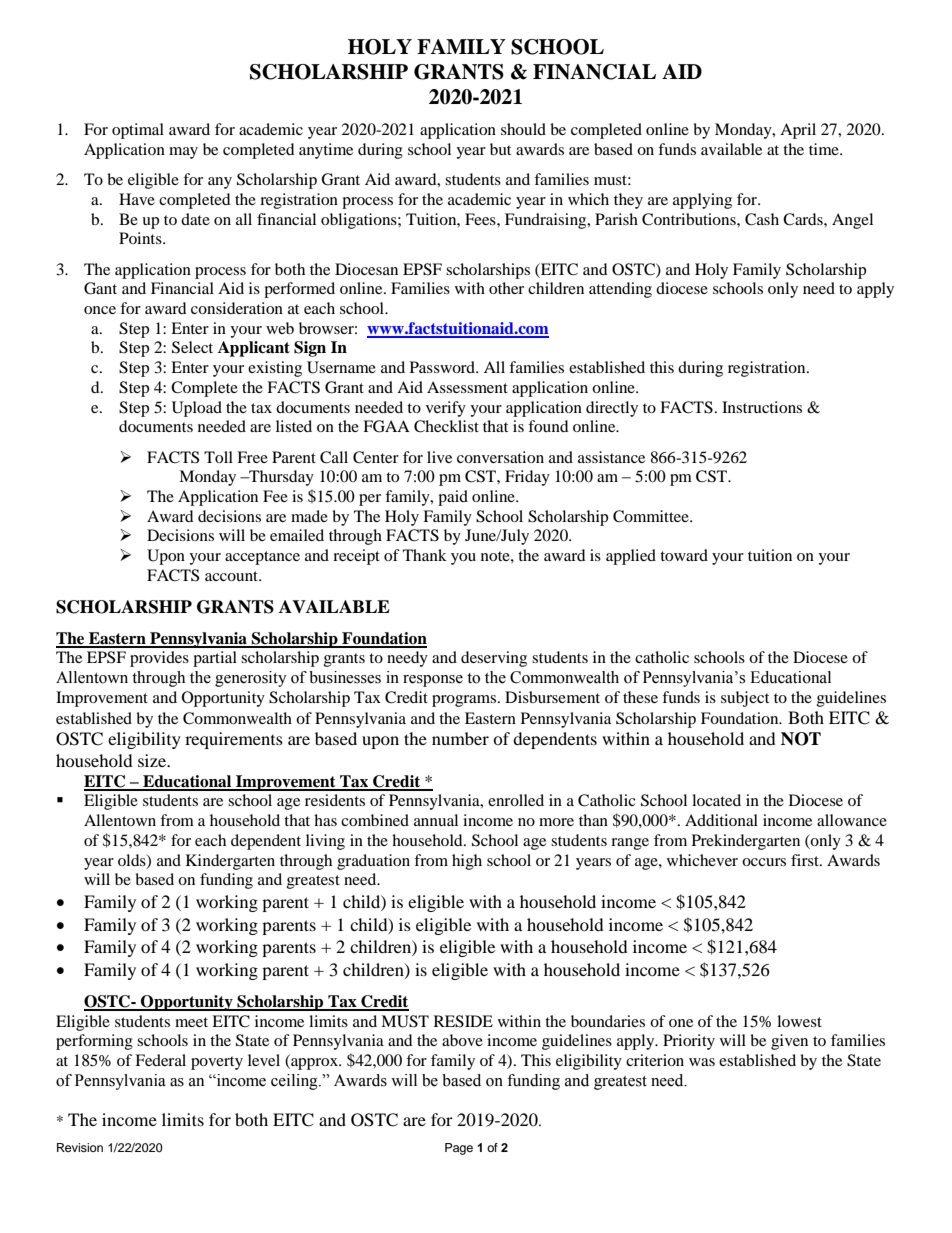 The image size is (952, 1233). I want to click on may, so click(183, 153).
